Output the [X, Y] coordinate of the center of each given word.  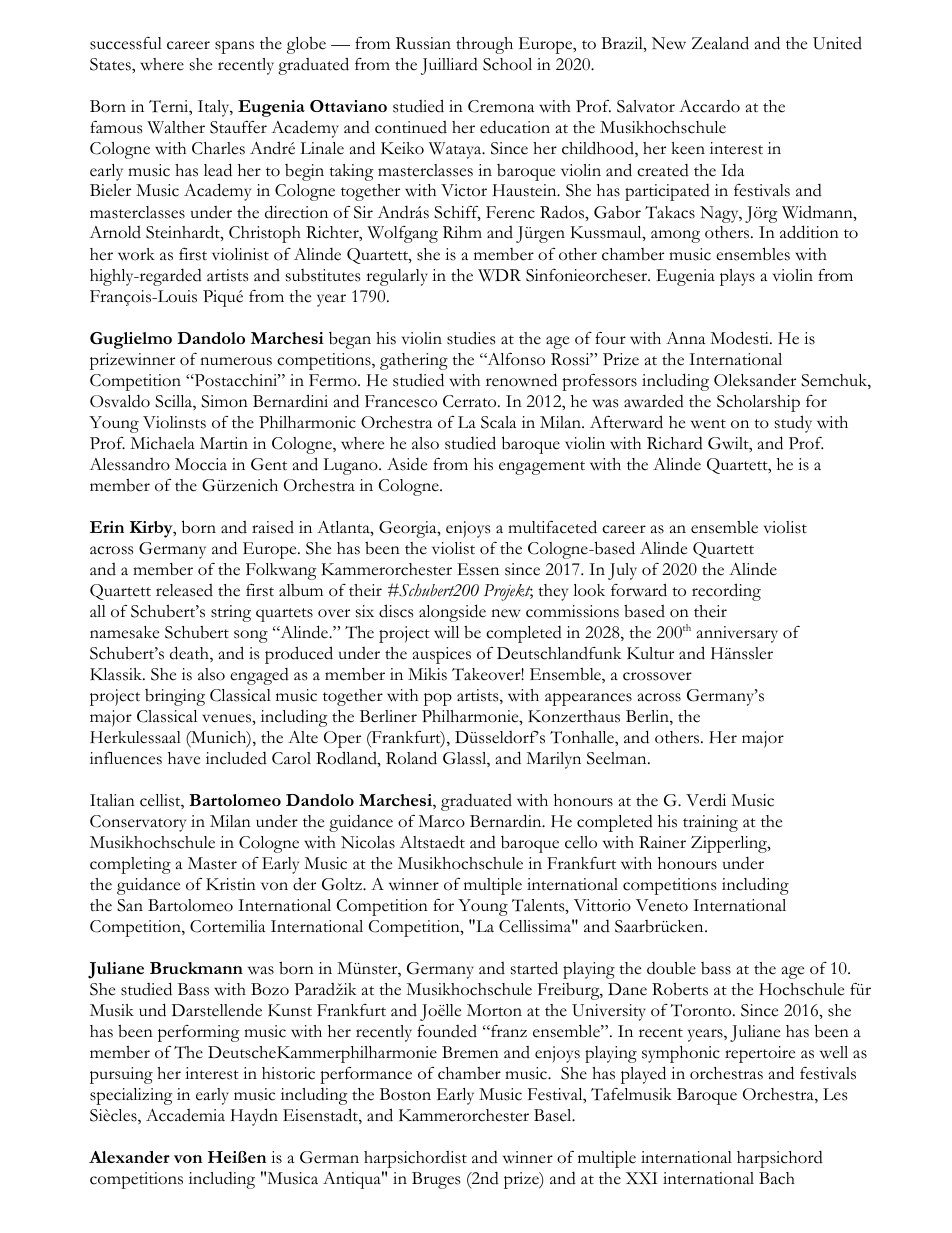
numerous [236, 361]
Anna [685, 338]
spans [234, 47]
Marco [441, 821]
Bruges [436, 1180]
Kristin [231, 884]
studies [471, 338]
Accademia [185, 1115]
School [507, 64]
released [184, 590]
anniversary [737, 634]
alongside [452, 613]
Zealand [720, 43]
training [710, 823]
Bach [777, 1178]
